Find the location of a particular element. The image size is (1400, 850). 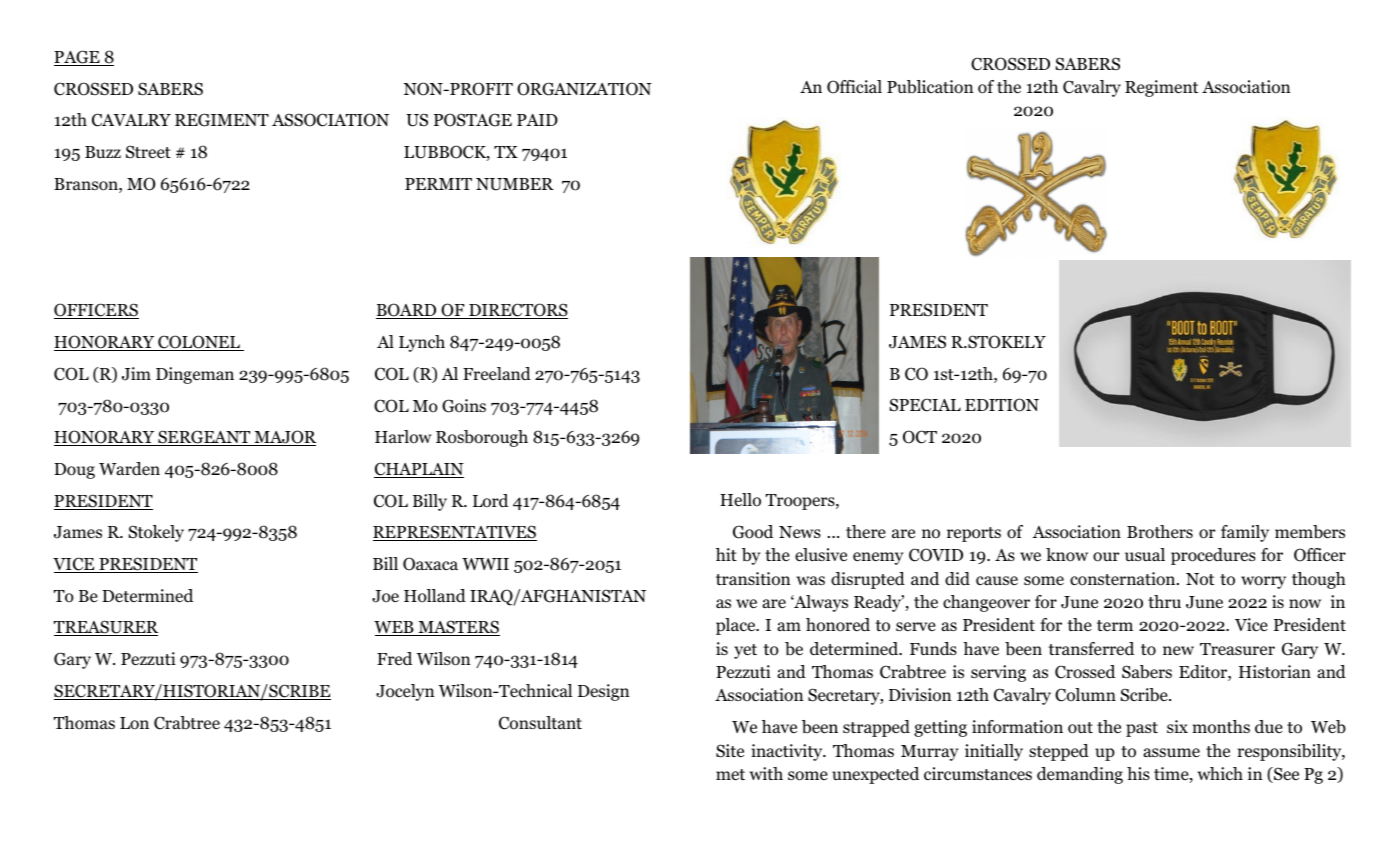

Publication is located at coordinates (930, 87).
